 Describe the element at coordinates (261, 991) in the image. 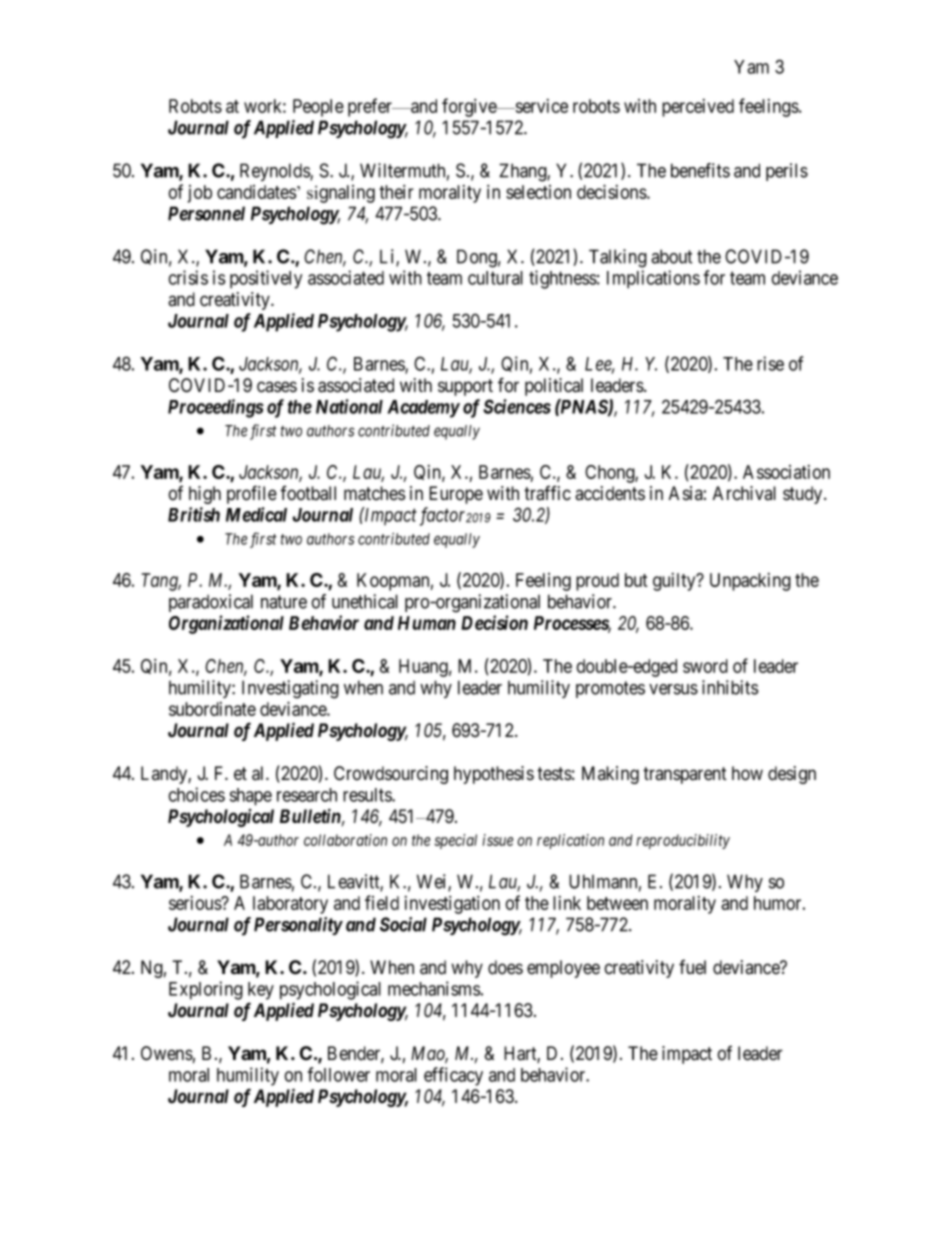

I see `key` at that location.
